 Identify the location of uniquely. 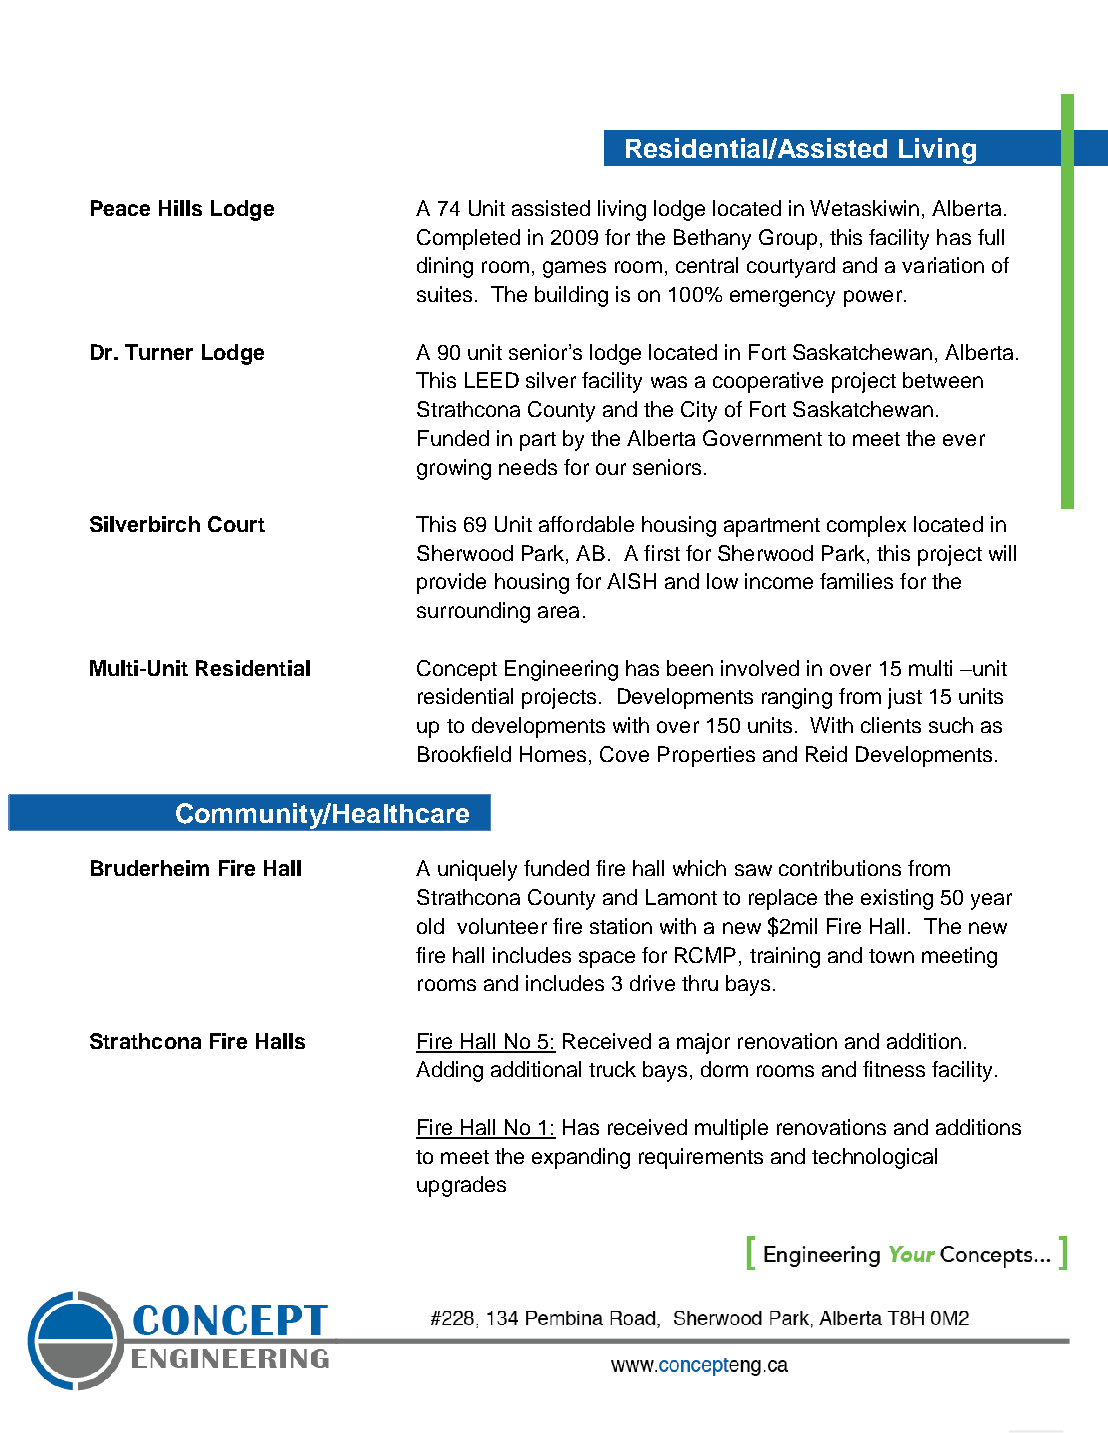
(477, 870).
